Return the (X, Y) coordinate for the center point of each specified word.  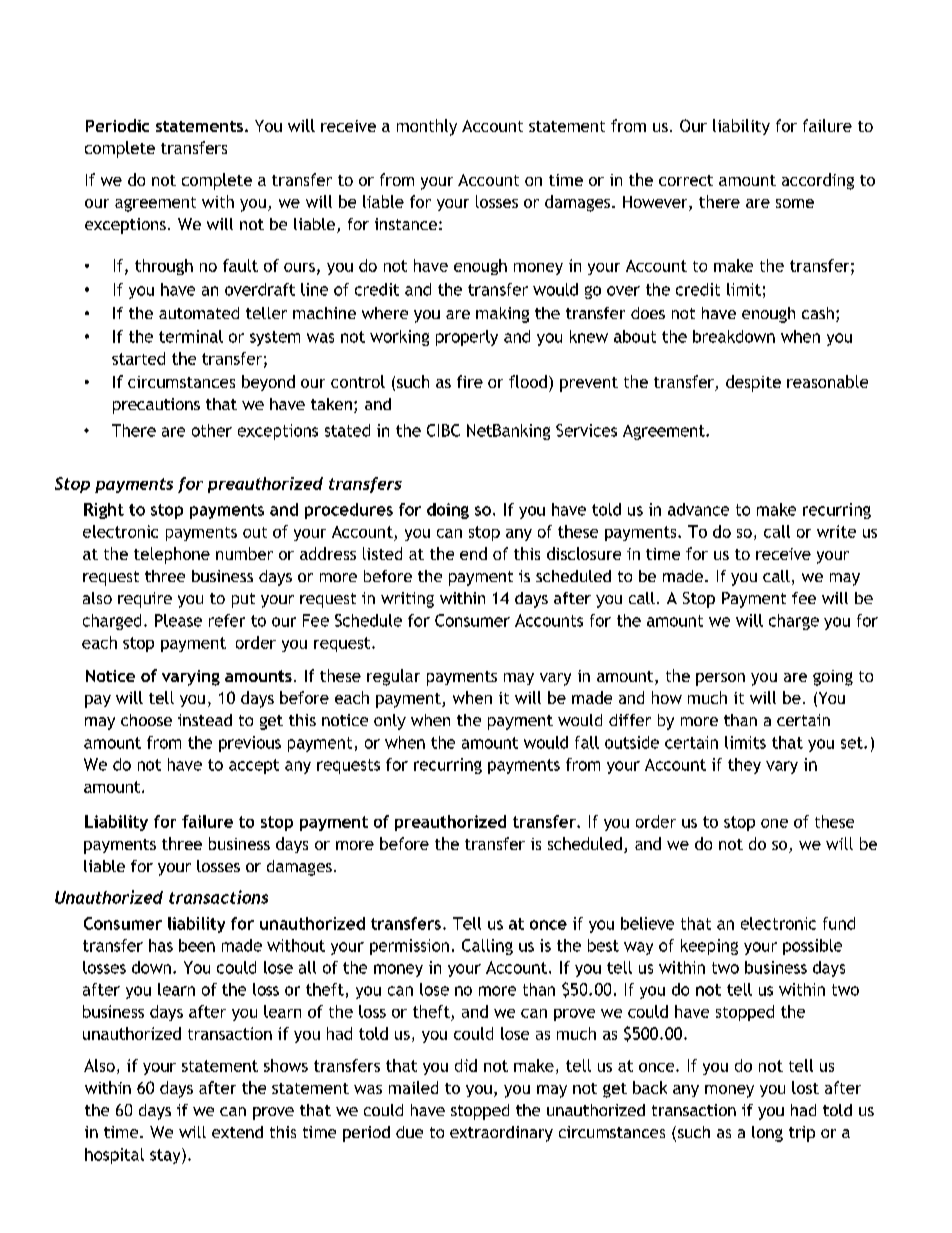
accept (254, 766)
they (744, 766)
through (164, 267)
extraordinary (501, 1134)
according (818, 181)
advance (698, 509)
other (212, 430)
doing (448, 511)
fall (587, 742)
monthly (427, 127)
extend (237, 1132)
